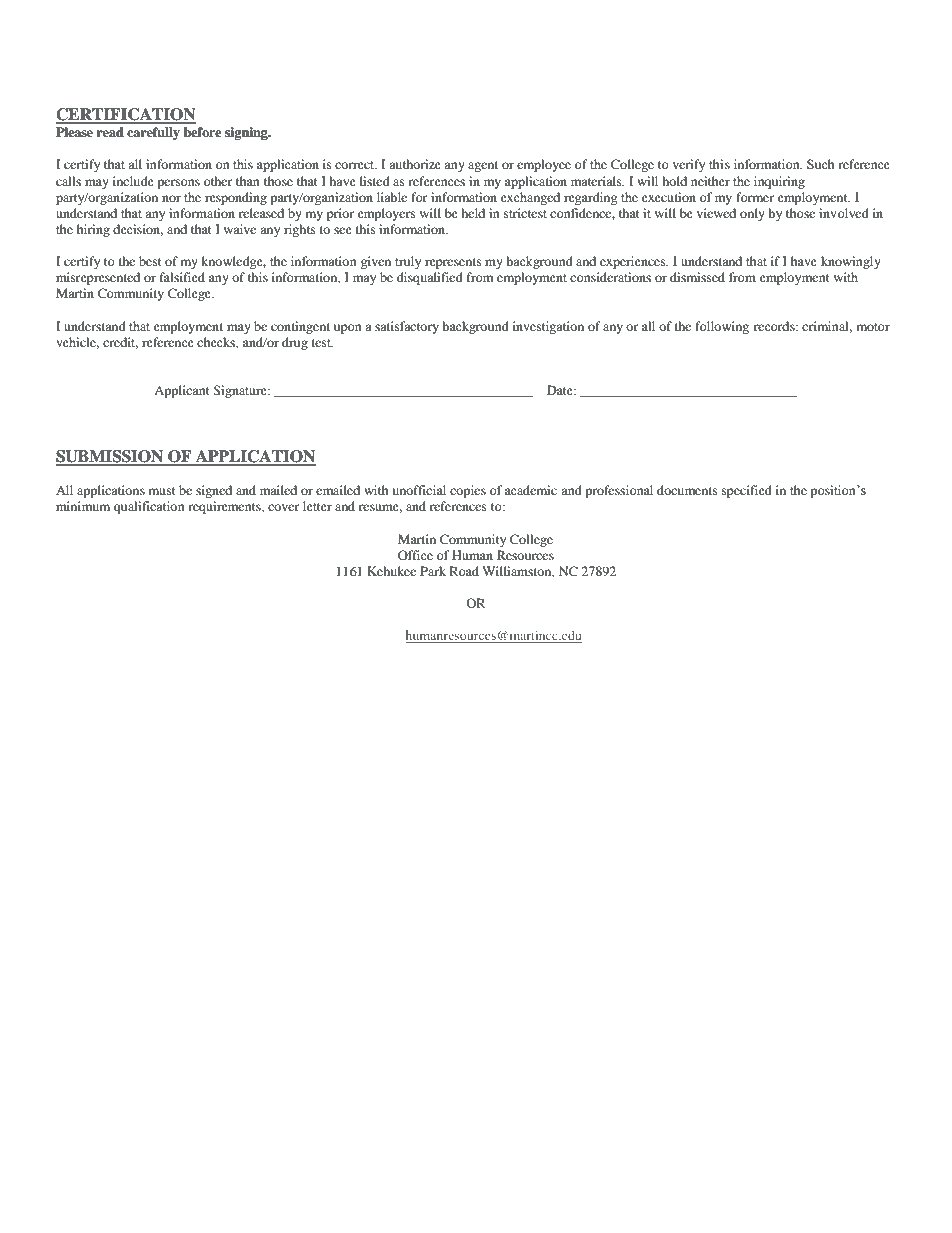  What do you see at coordinates (483, 166) in the screenshot?
I see `agent` at bounding box center [483, 166].
